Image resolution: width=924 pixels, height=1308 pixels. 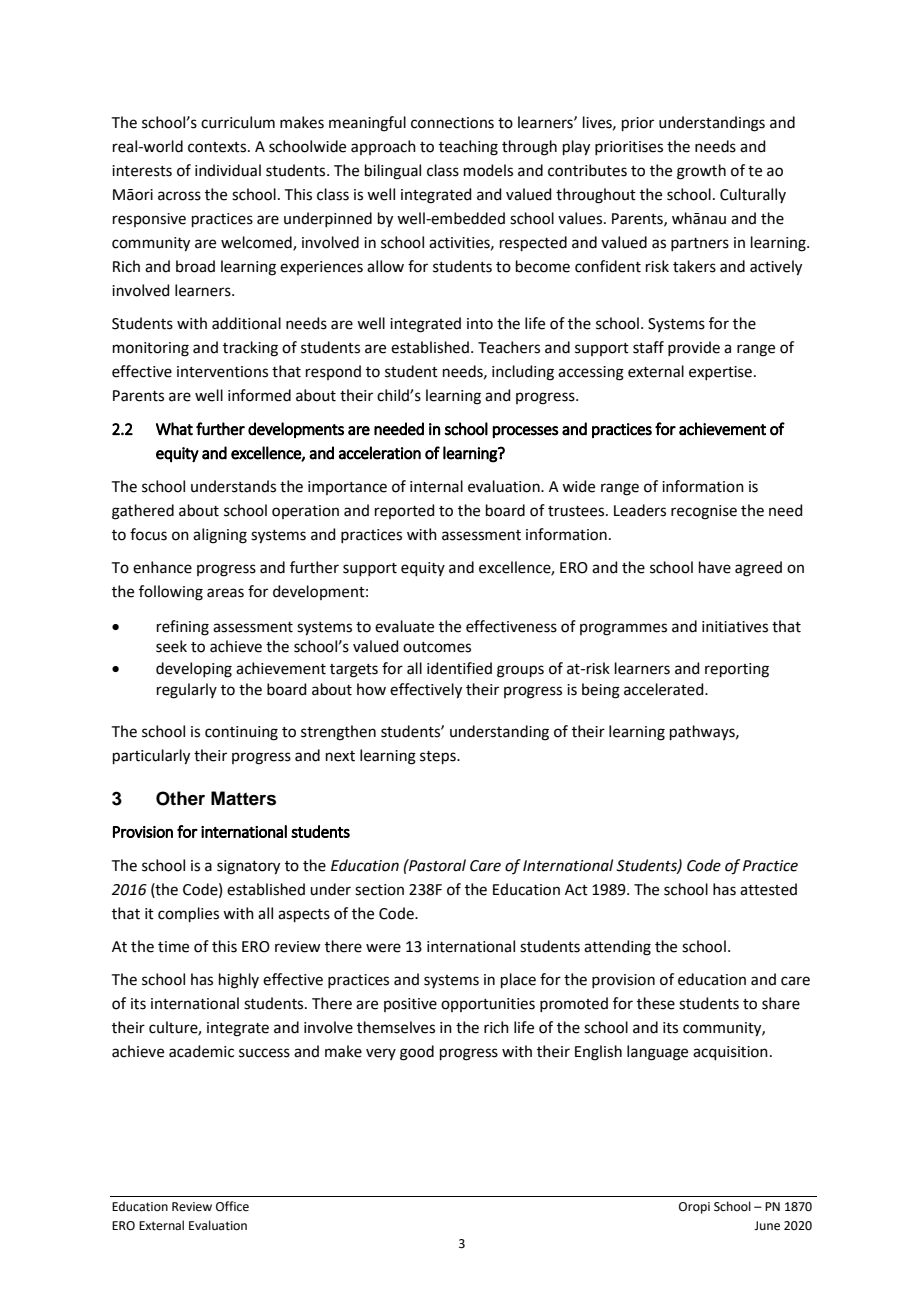 I want to click on signatory, so click(x=248, y=867).
